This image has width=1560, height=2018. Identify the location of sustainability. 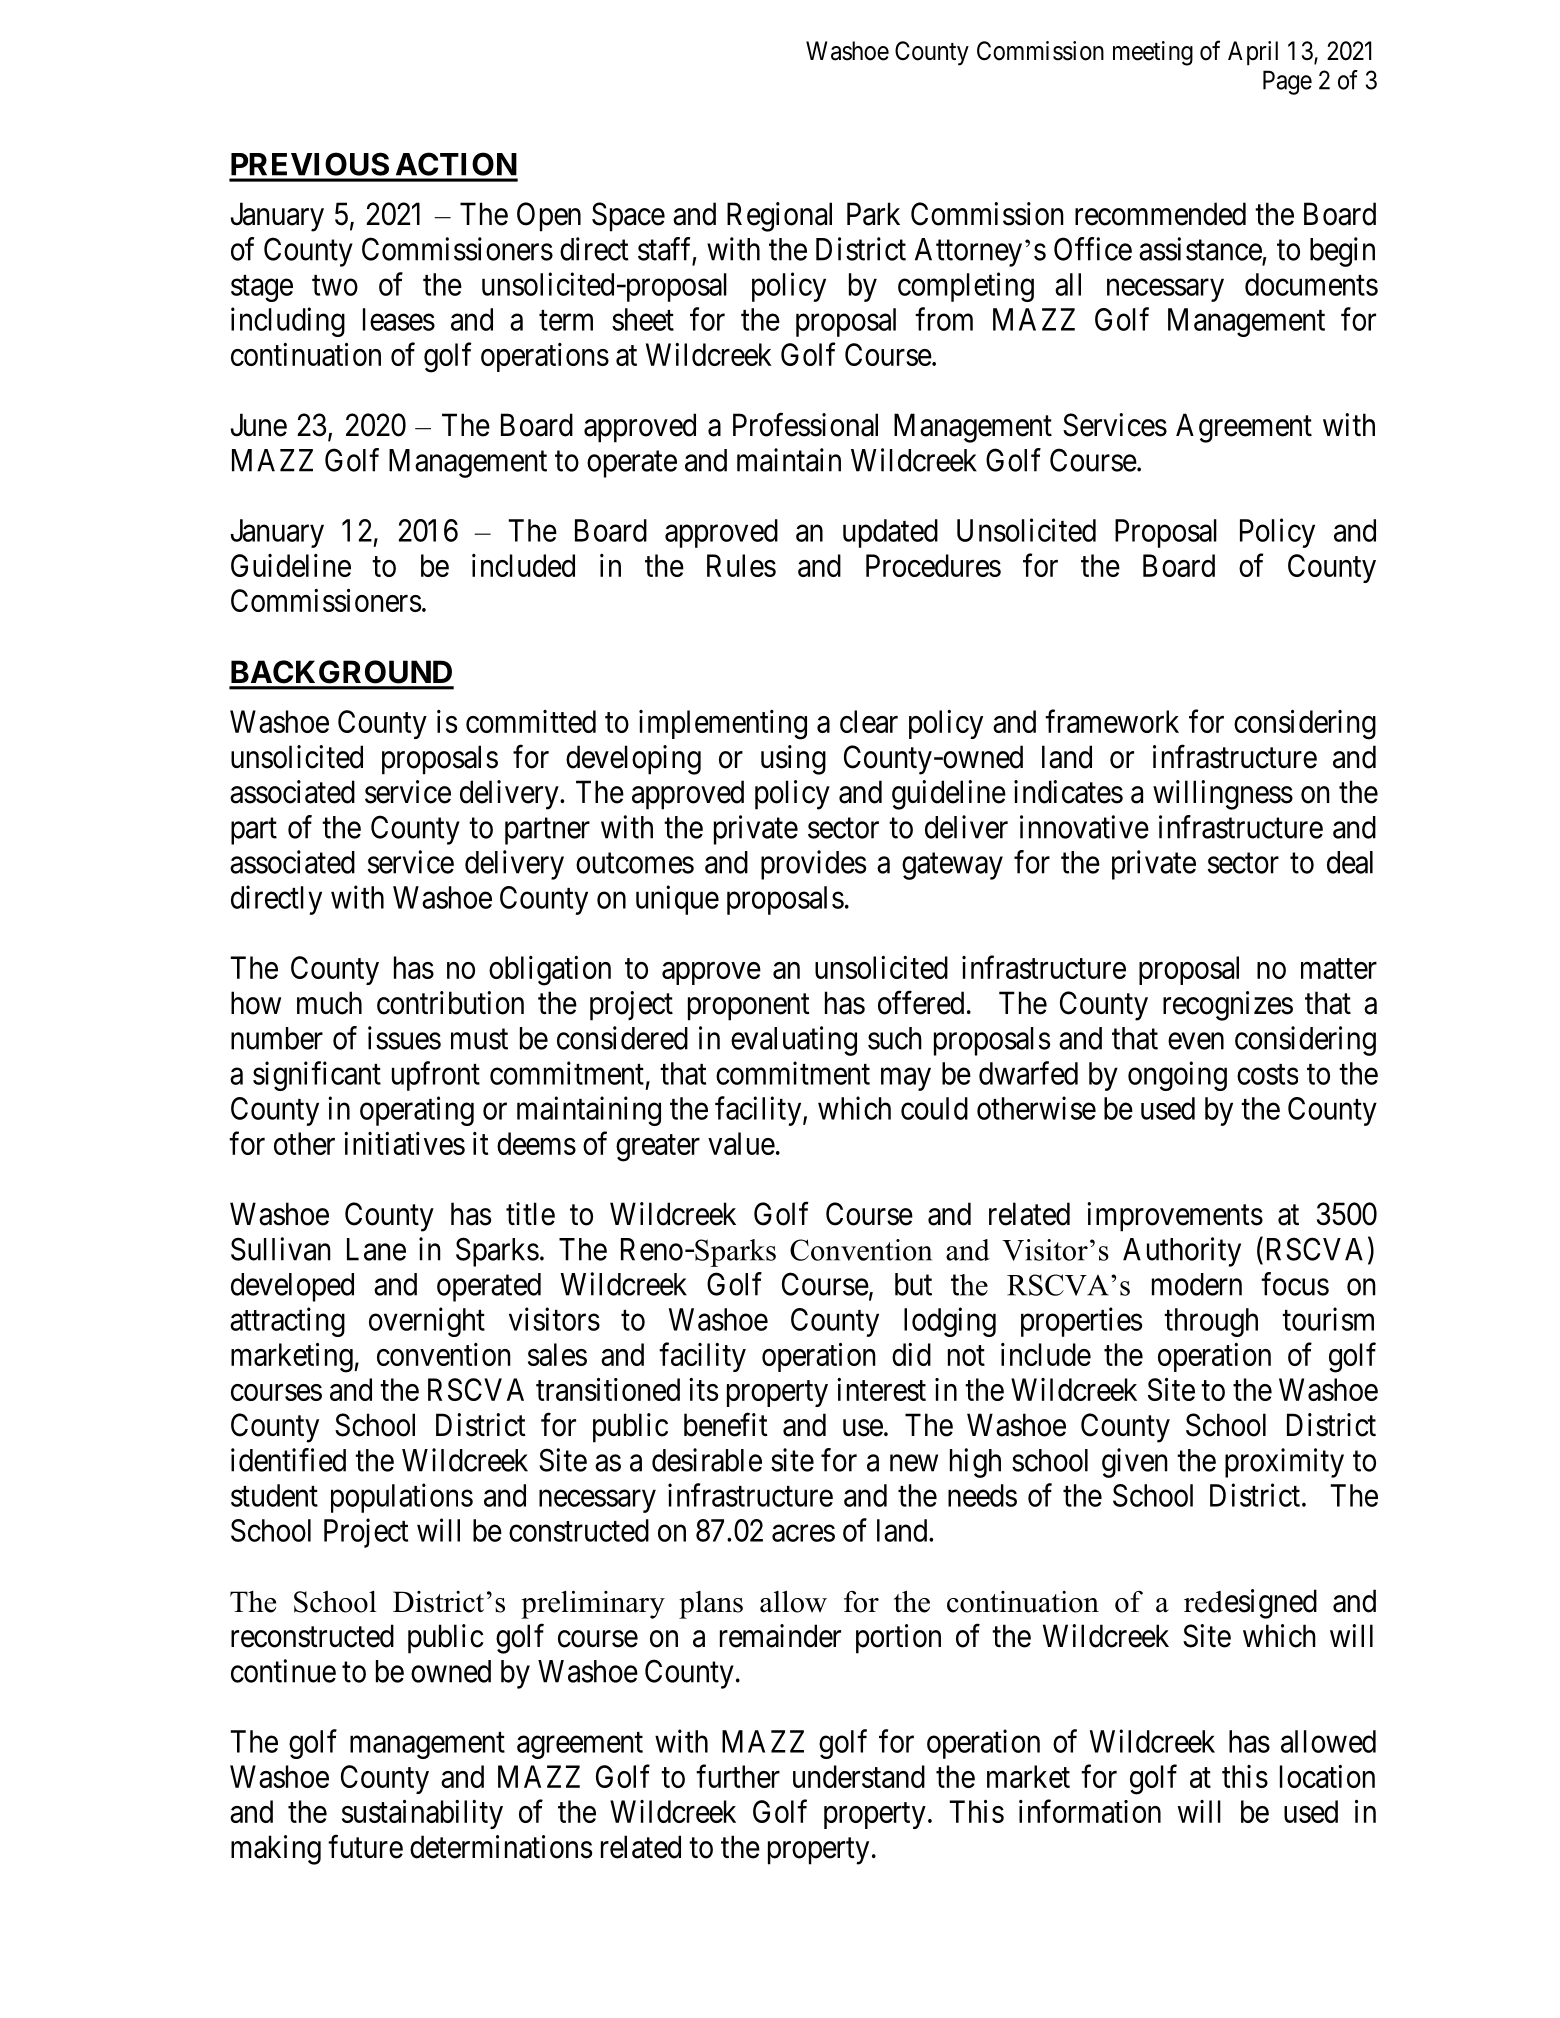
(422, 1814).
